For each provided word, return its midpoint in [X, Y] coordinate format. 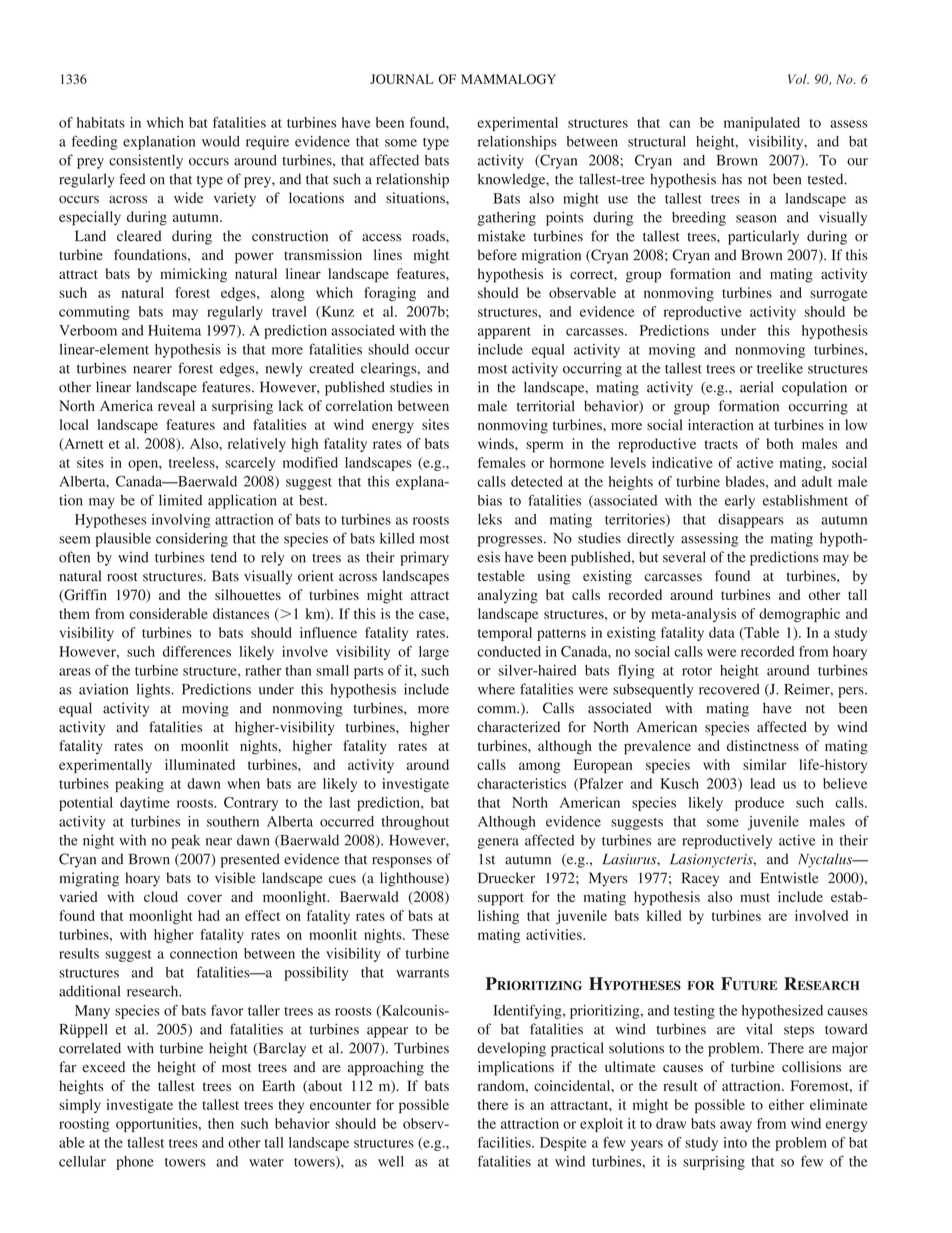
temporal [505, 634]
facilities [505, 1142]
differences [197, 651]
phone [135, 1163]
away [736, 1126]
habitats [101, 122]
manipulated [762, 124]
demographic [799, 615]
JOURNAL [401, 79]
